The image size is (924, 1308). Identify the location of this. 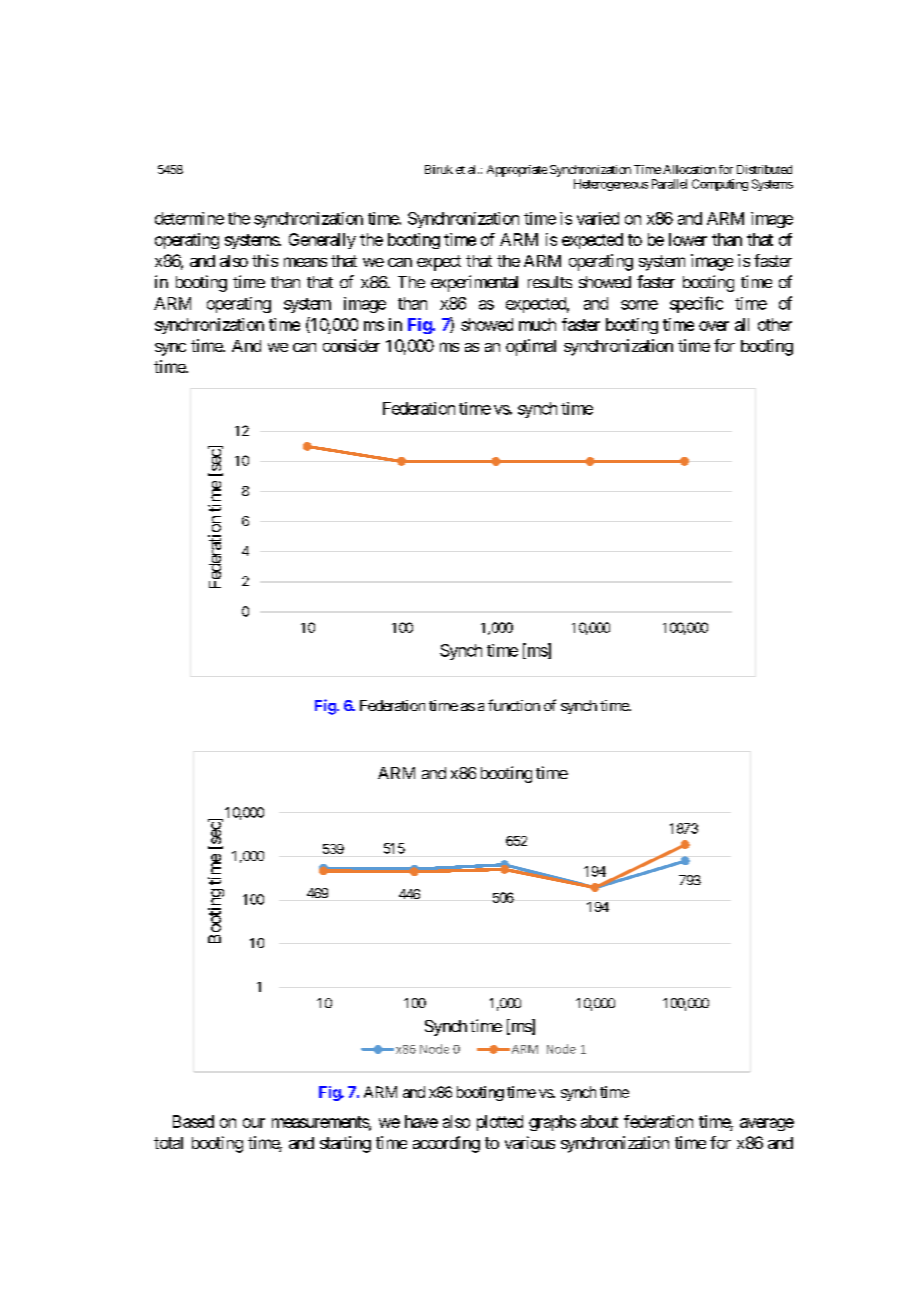
(265, 260).
